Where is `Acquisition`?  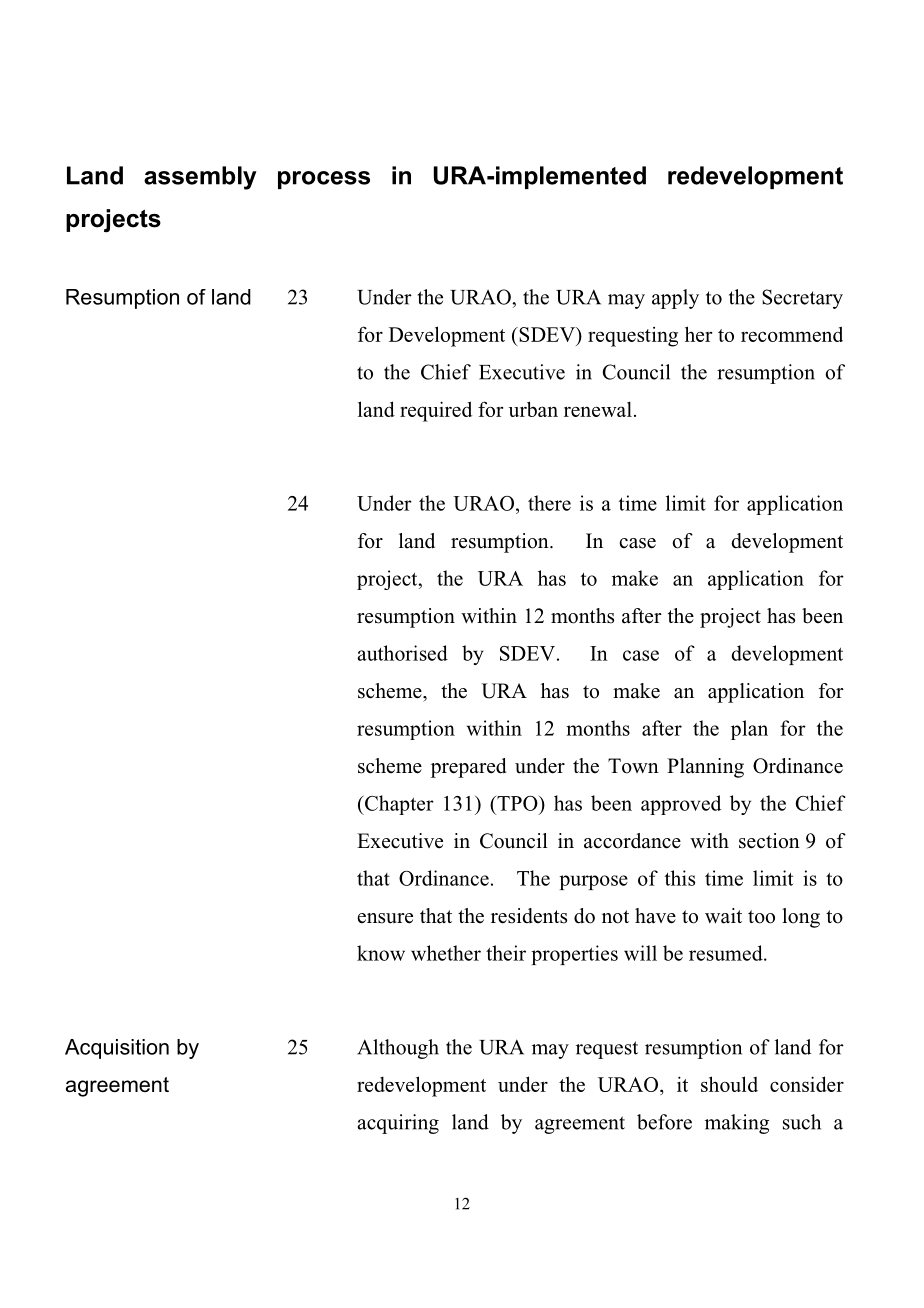
Acquisition is located at coordinates (117, 1049).
